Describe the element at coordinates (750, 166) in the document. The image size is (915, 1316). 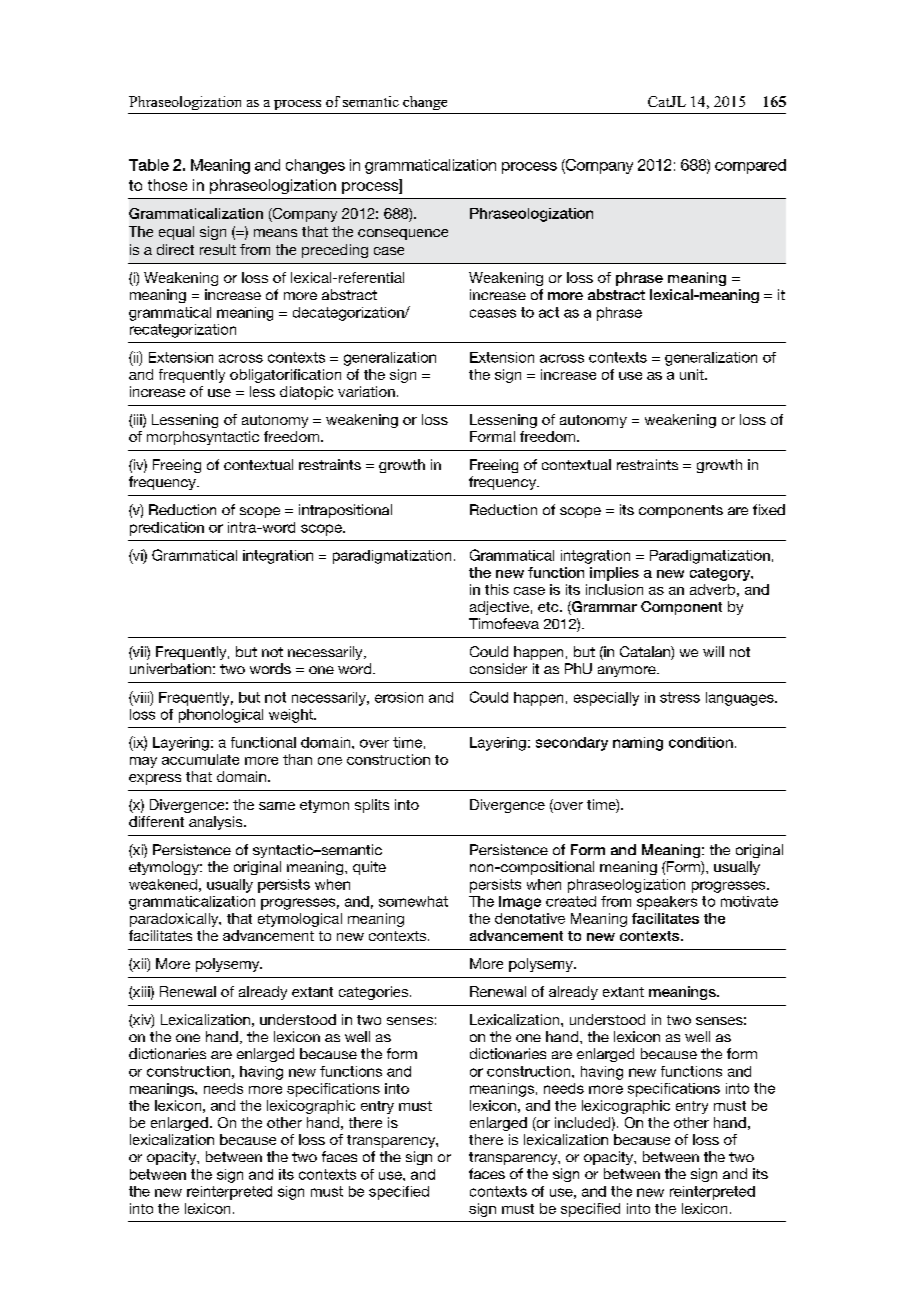
I see `compared` at that location.
